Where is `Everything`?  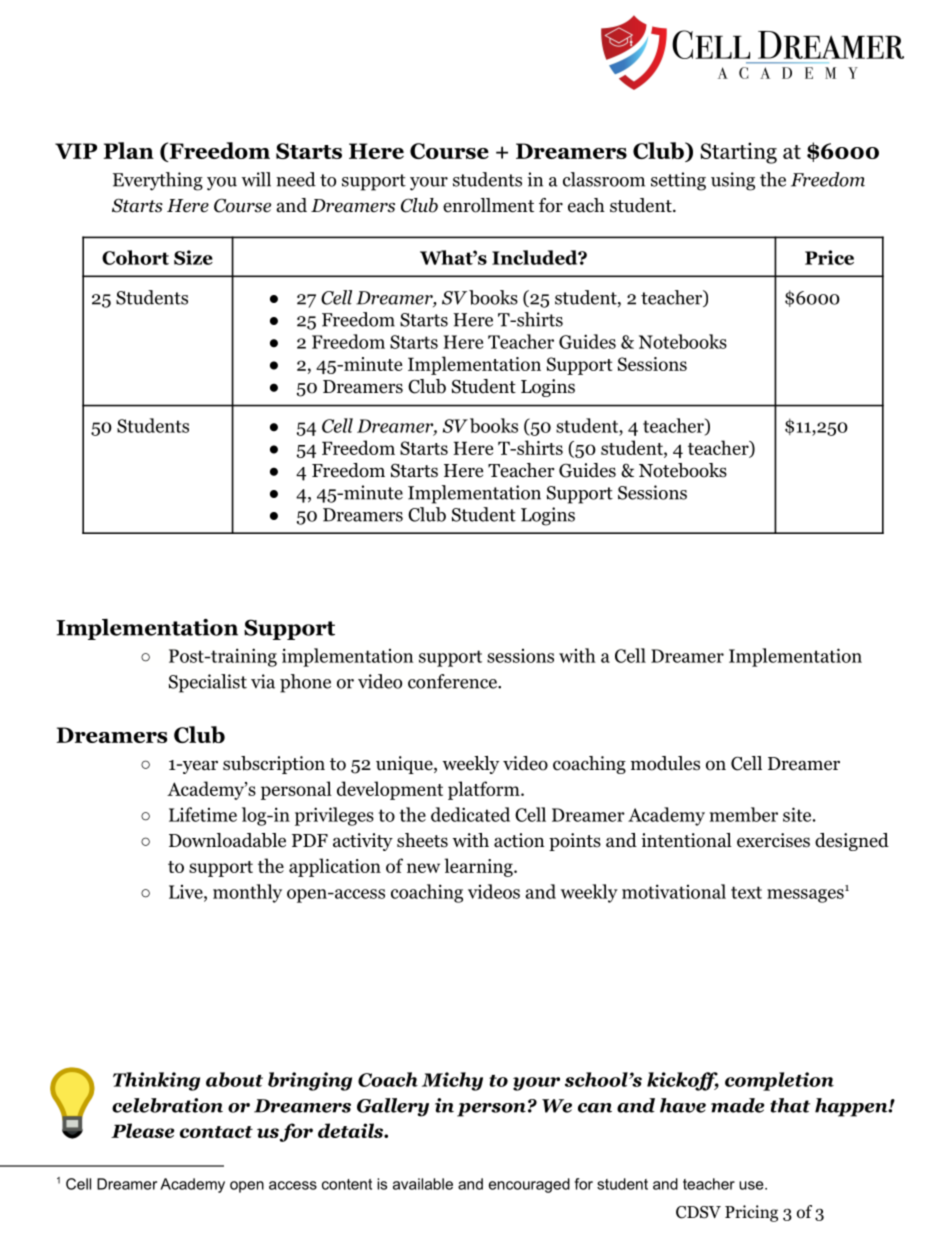
Everything is located at coordinates (158, 181).
